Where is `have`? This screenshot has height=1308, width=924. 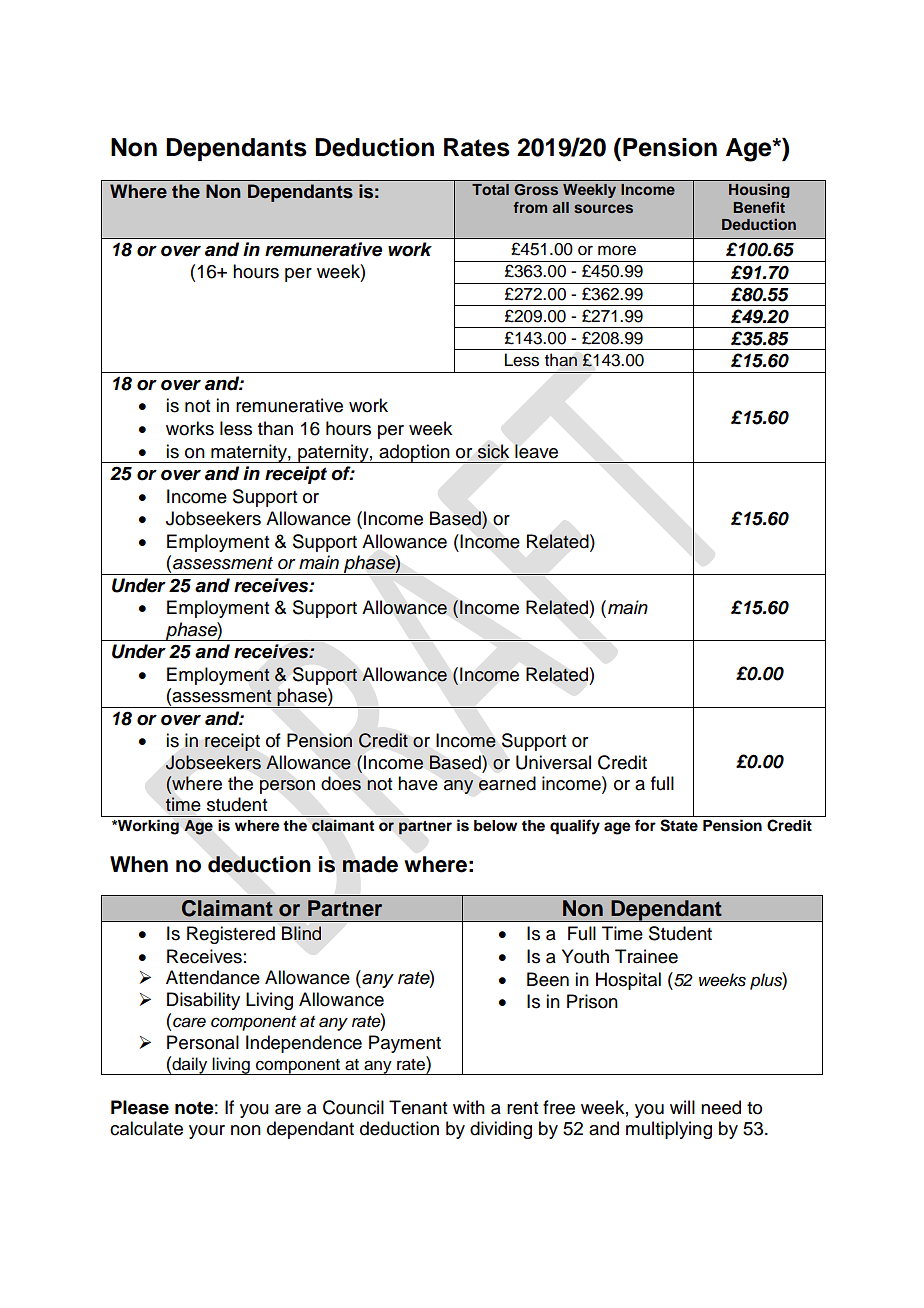 have is located at coordinates (418, 783).
